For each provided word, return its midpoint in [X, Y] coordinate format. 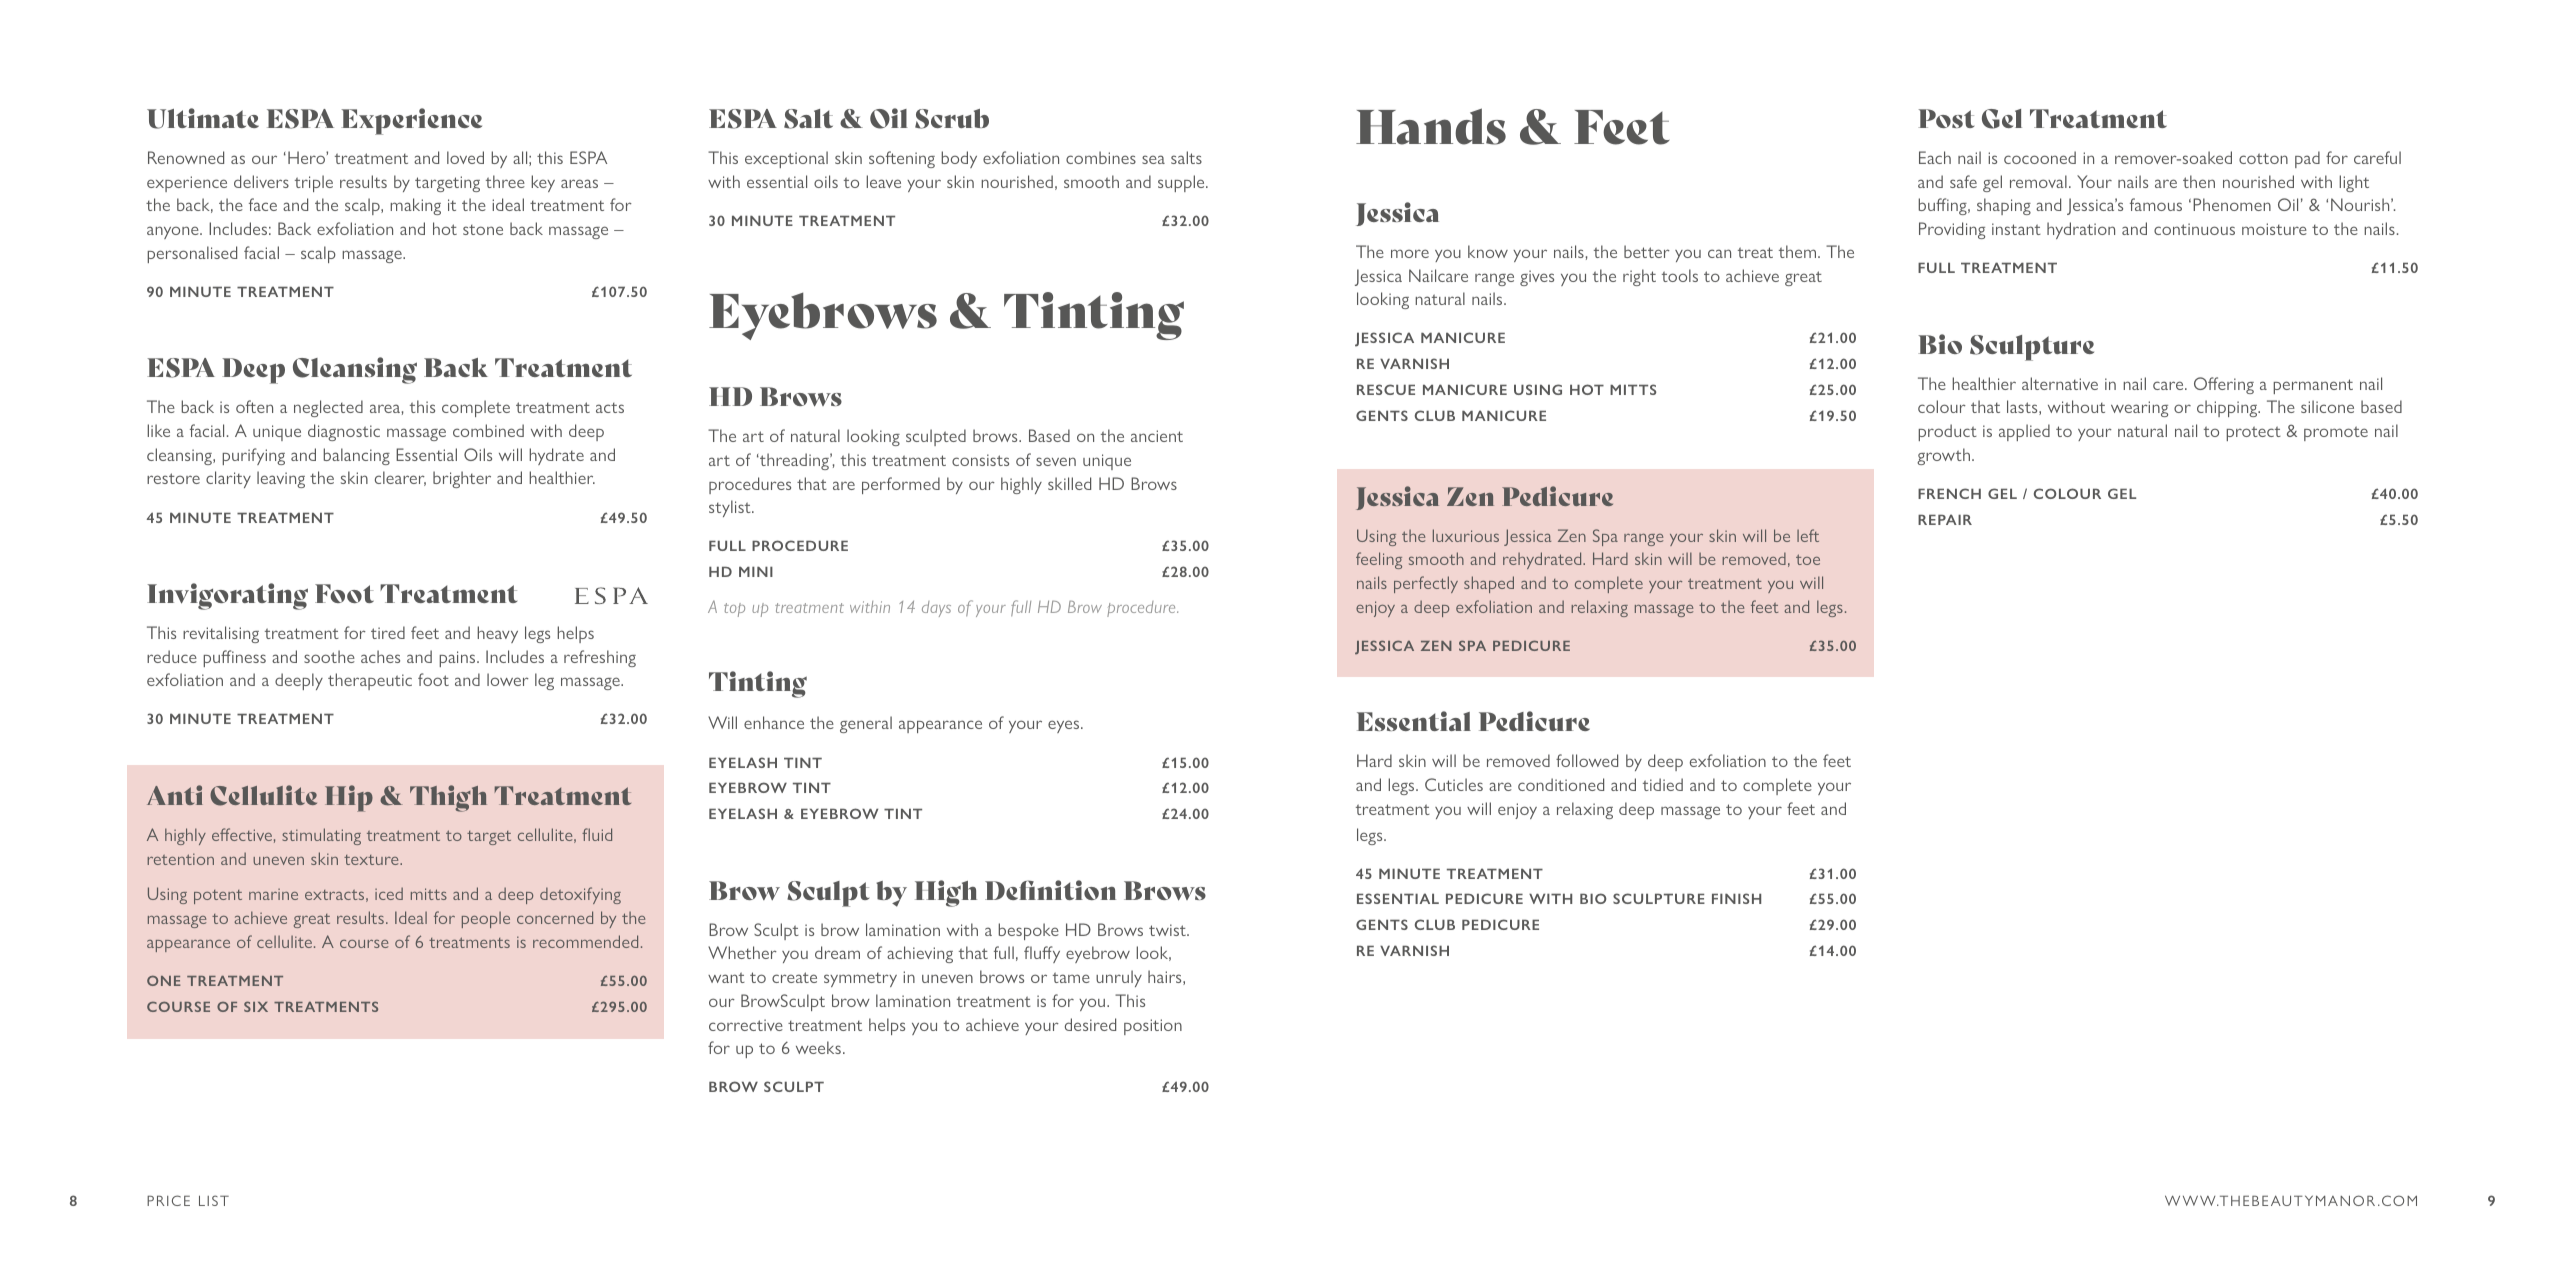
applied [2024, 432]
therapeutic [370, 681]
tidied [1663, 784]
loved [465, 157]
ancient [1157, 436]
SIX [256, 1006]
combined [488, 430]
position [1153, 1027]
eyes [1065, 726]
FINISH [1736, 898]
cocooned [2040, 157]
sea [1153, 159]
